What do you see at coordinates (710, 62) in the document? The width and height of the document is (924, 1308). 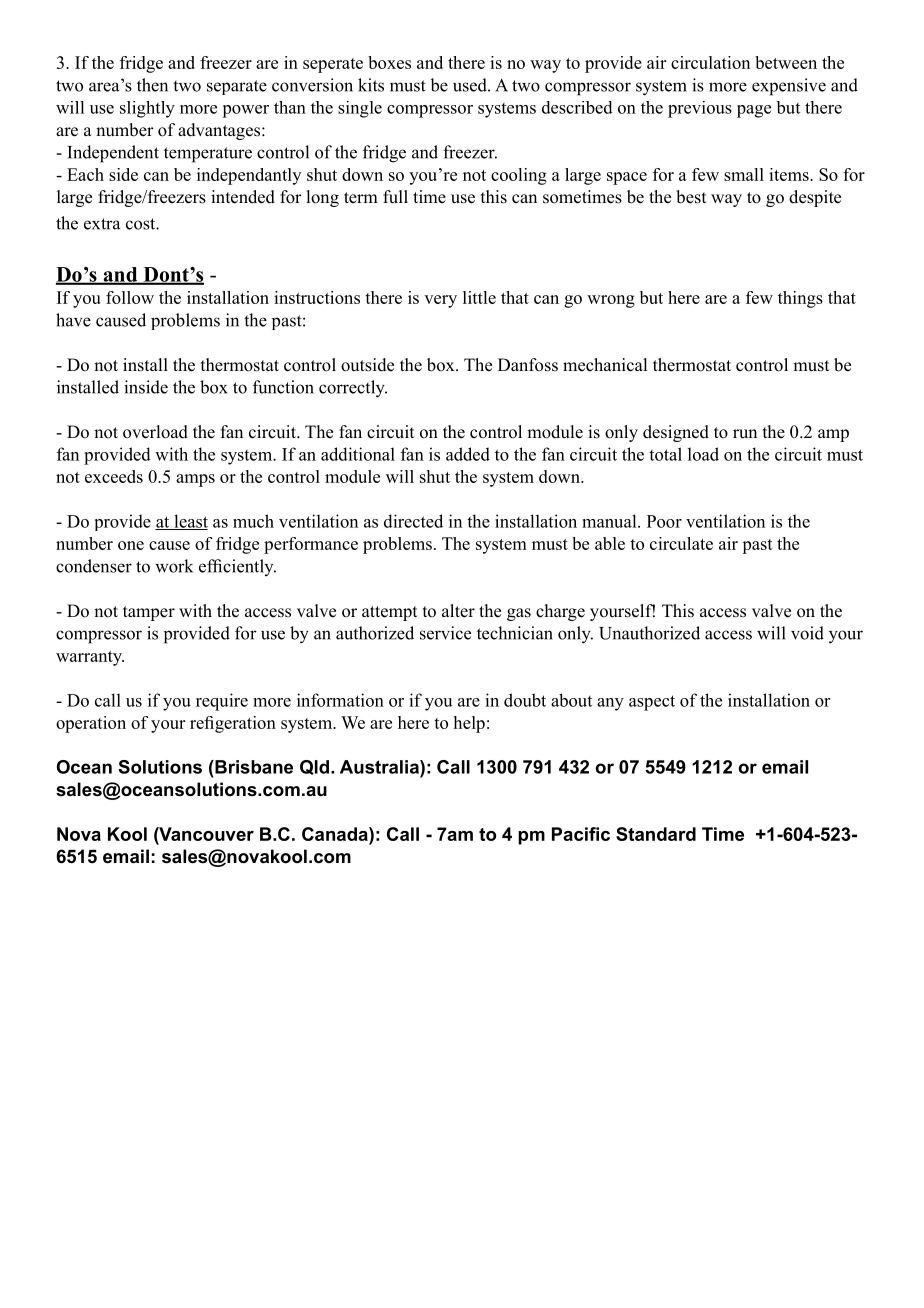 I see `circulation` at bounding box center [710, 62].
